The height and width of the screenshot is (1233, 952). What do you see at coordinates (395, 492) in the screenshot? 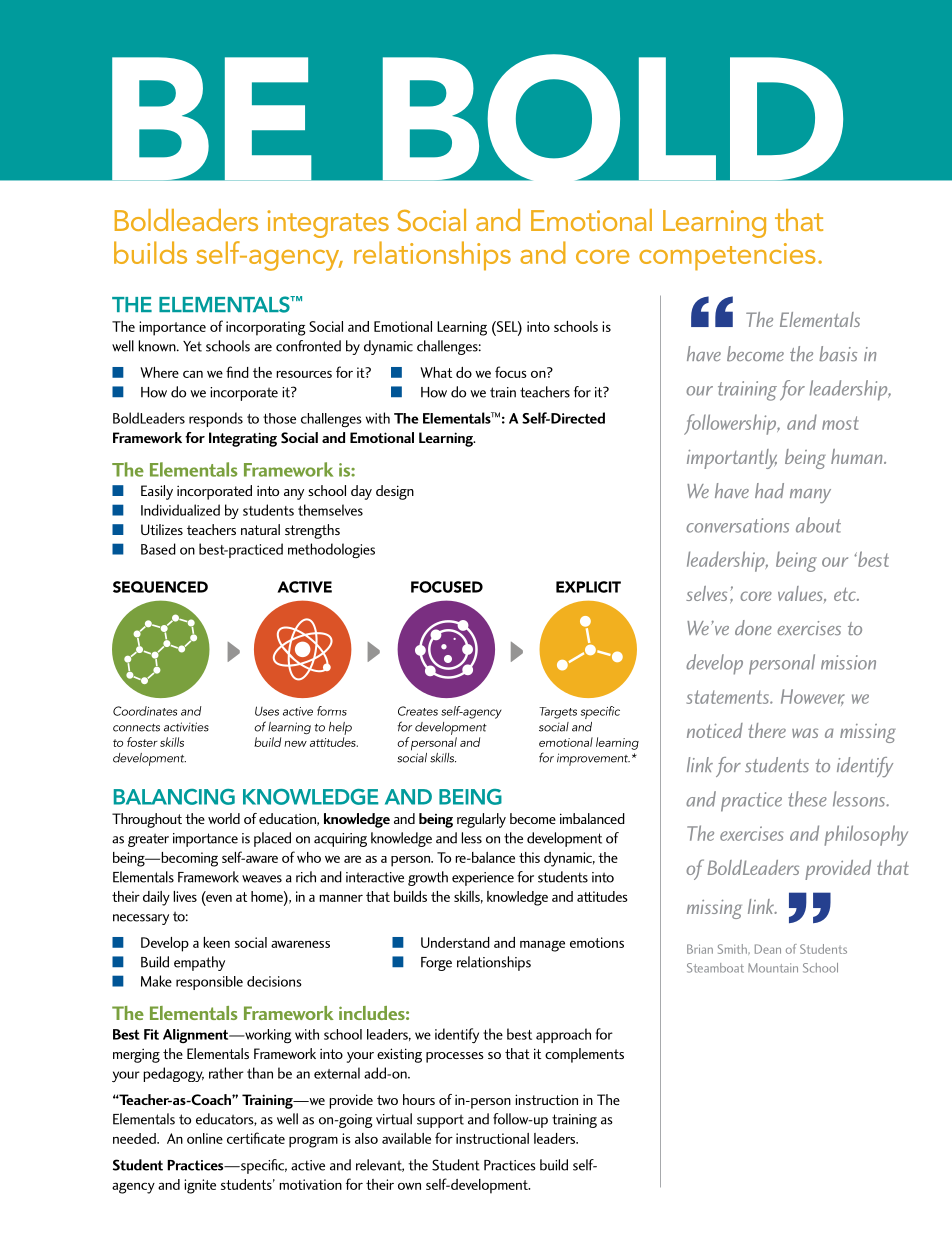
I see `design` at bounding box center [395, 492].
